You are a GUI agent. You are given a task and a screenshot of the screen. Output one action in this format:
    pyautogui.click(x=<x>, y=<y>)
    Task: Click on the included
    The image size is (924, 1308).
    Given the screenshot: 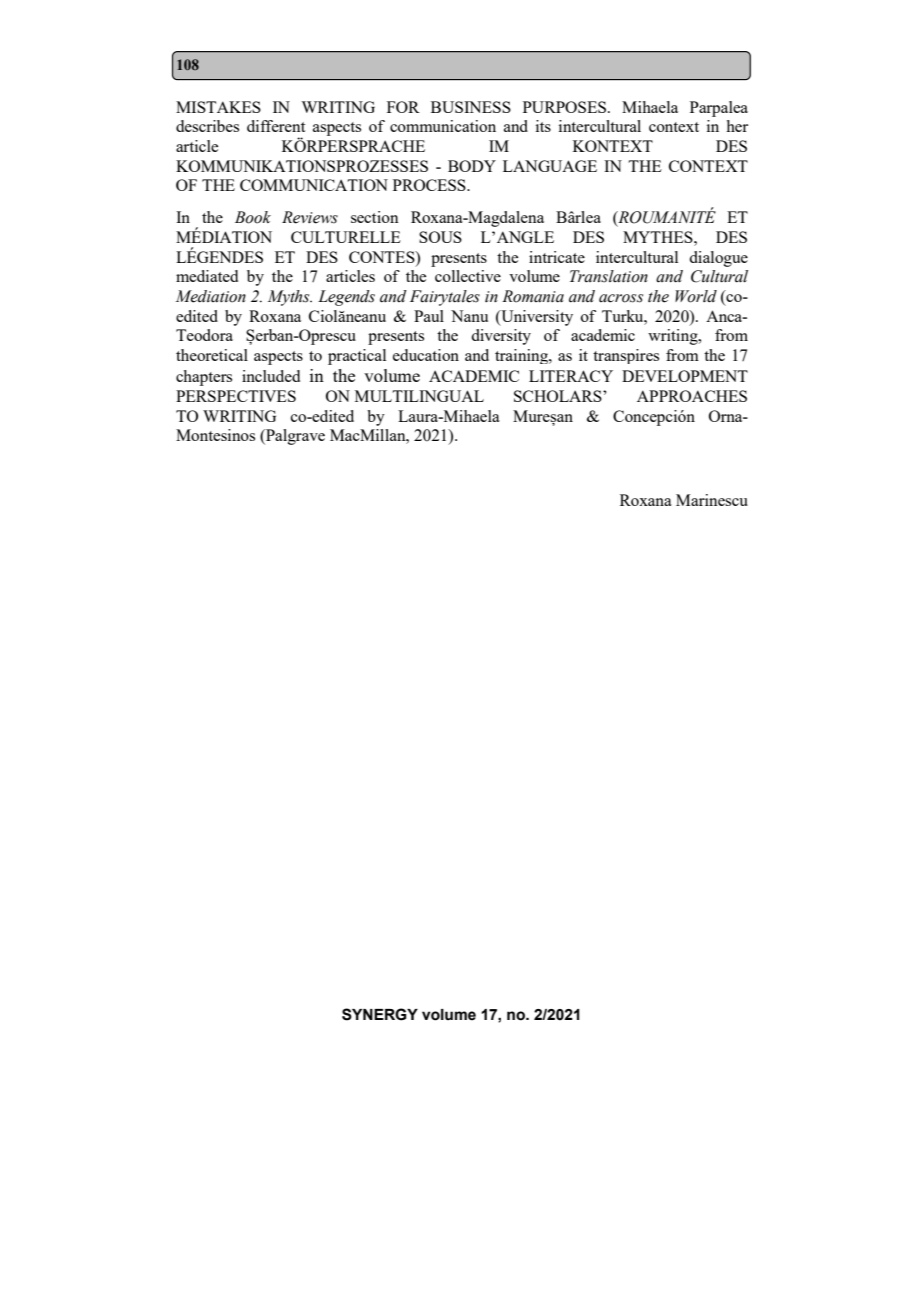 What is the action you would take?
    pyautogui.click(x=271, y=376)
